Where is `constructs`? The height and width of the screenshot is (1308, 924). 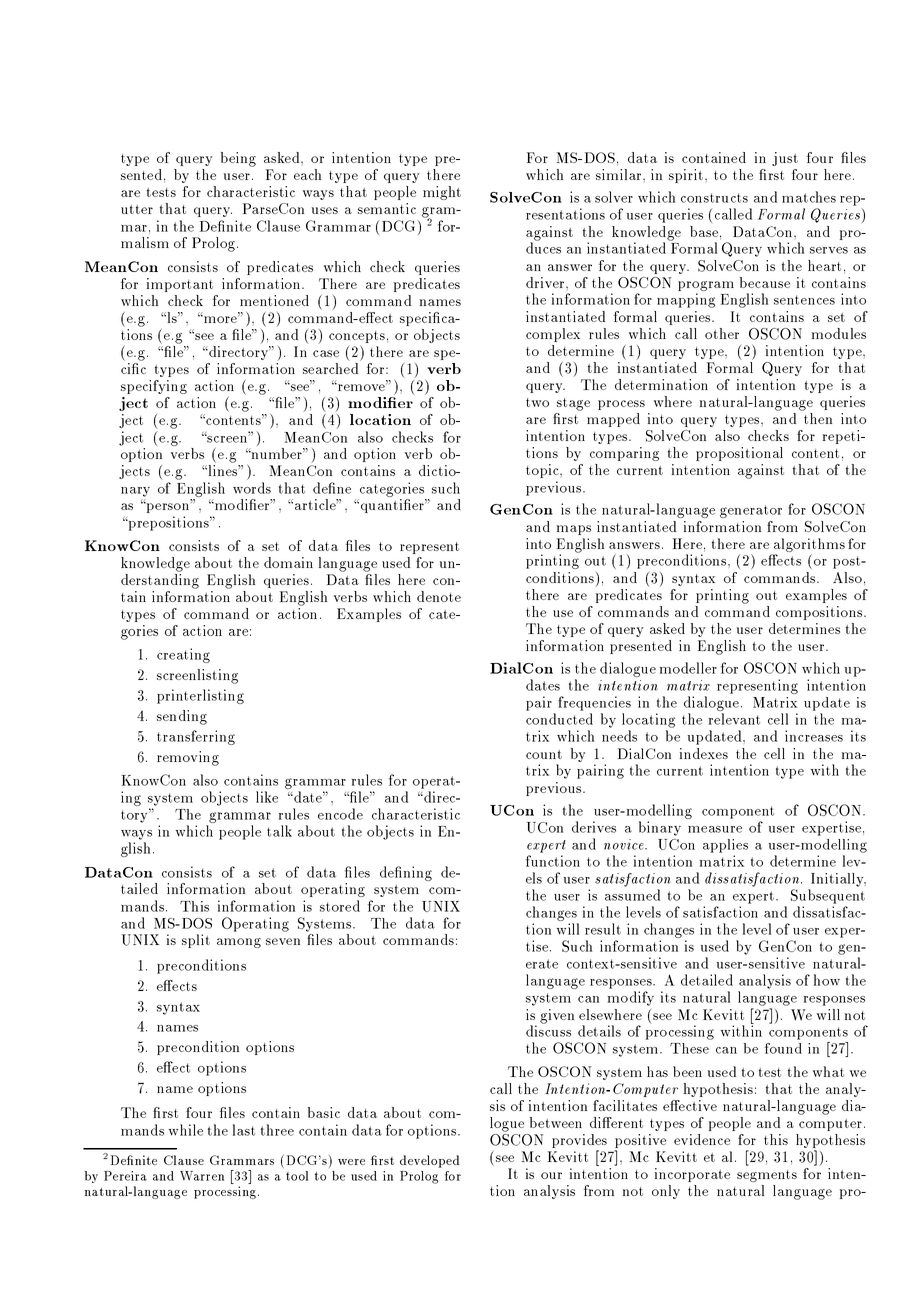
constructs is located at coordinates (714, 198).
